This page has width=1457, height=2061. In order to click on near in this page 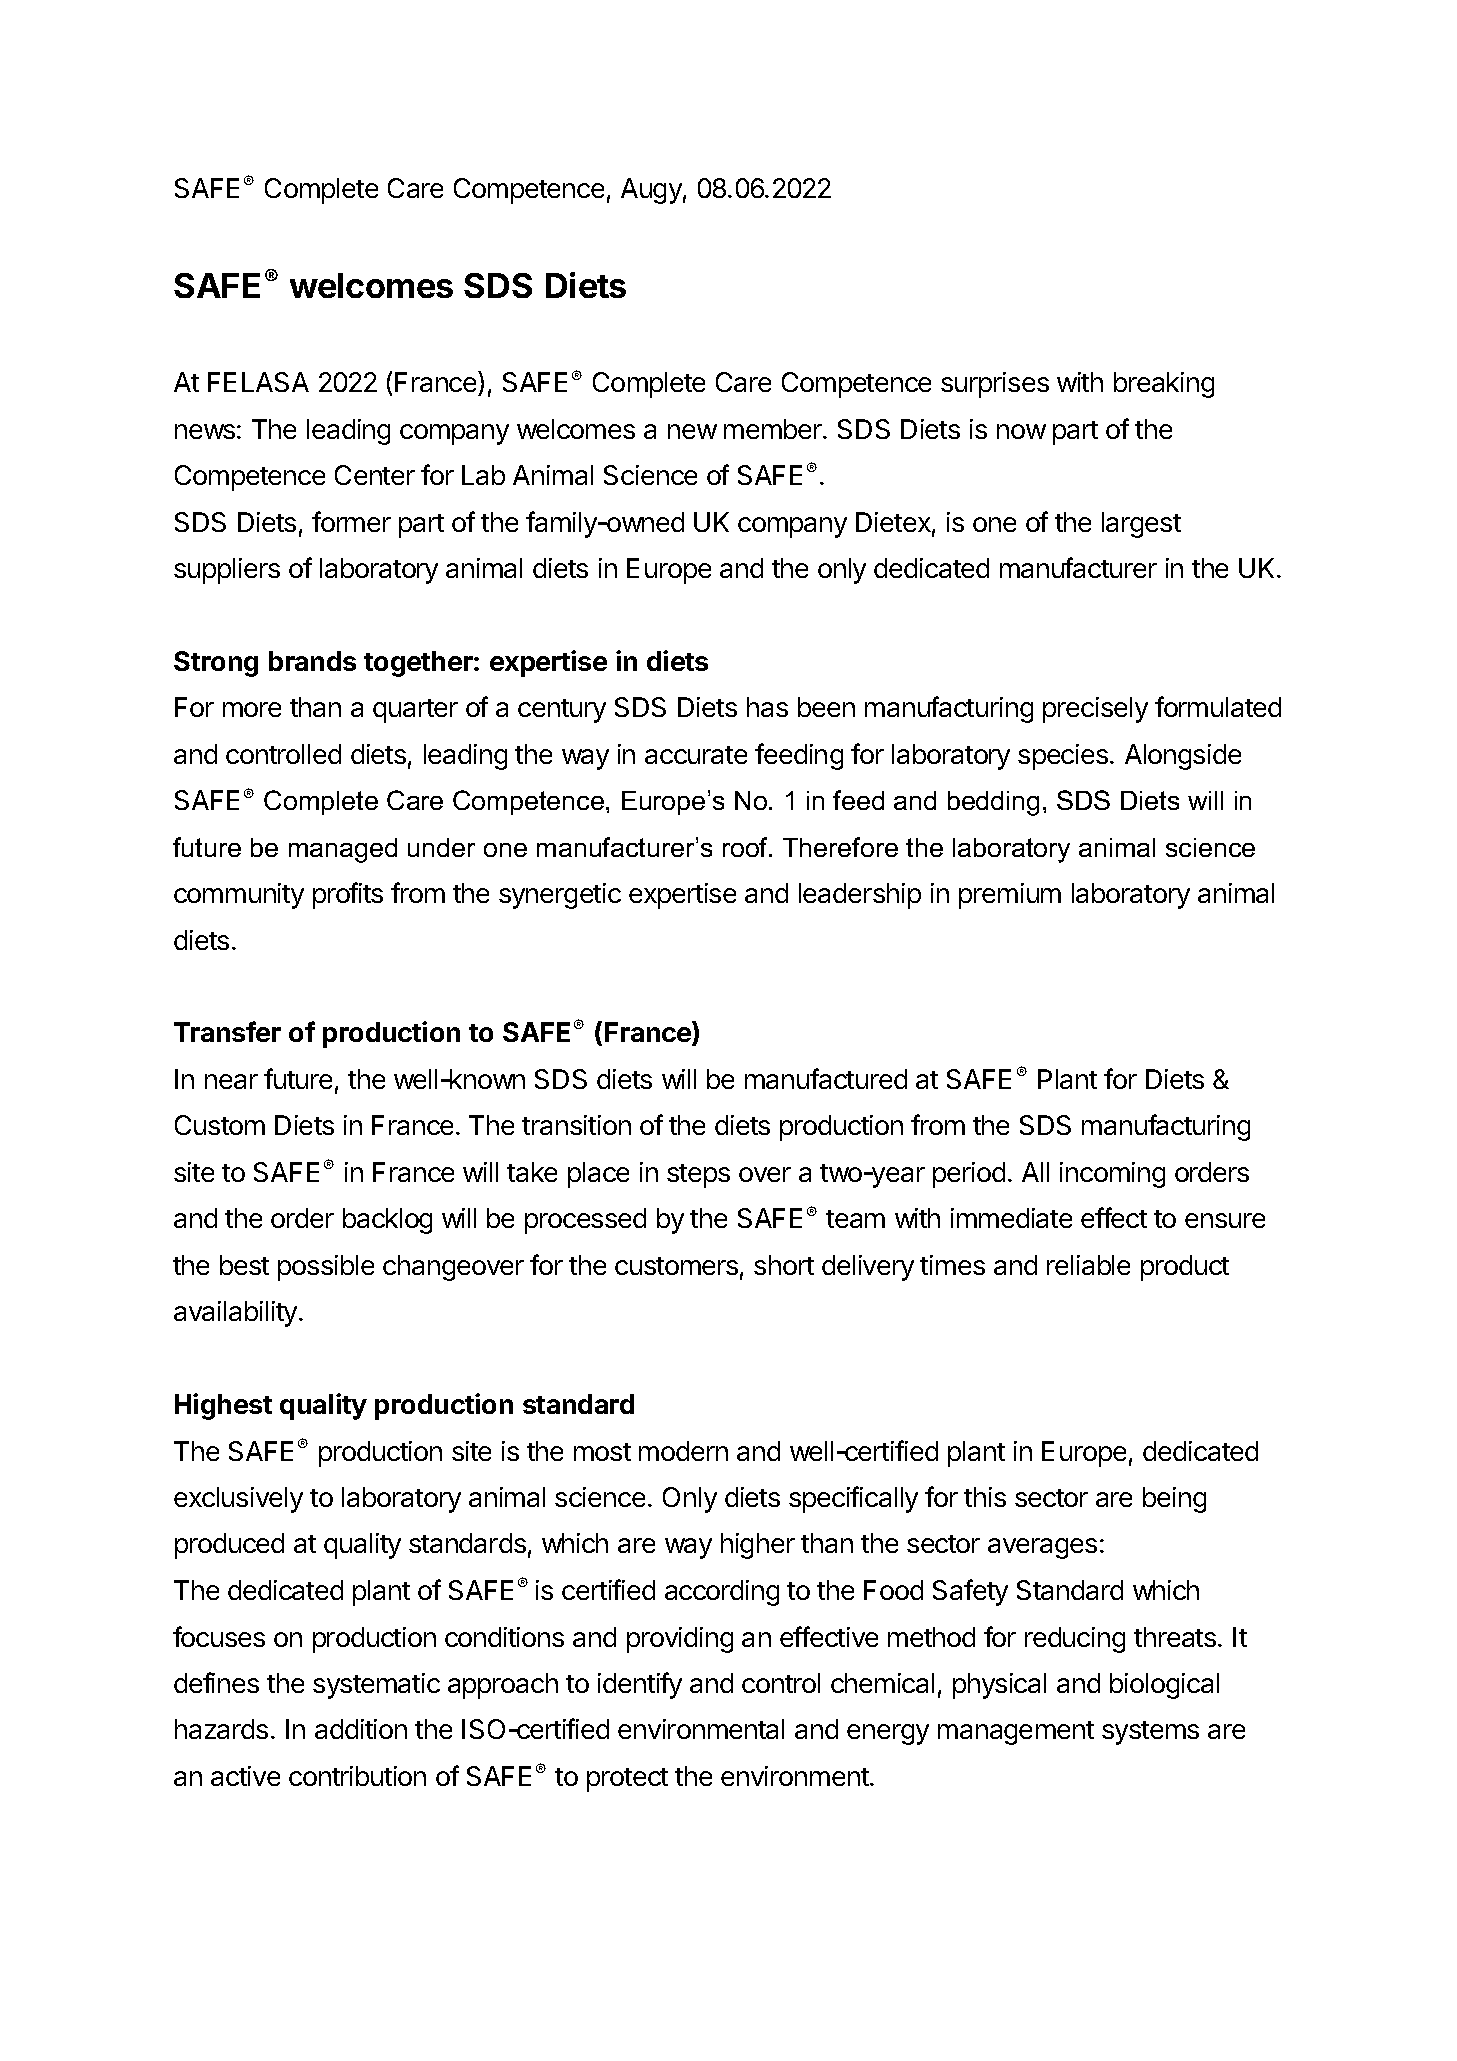, I will do `click(231, 1081)`.
